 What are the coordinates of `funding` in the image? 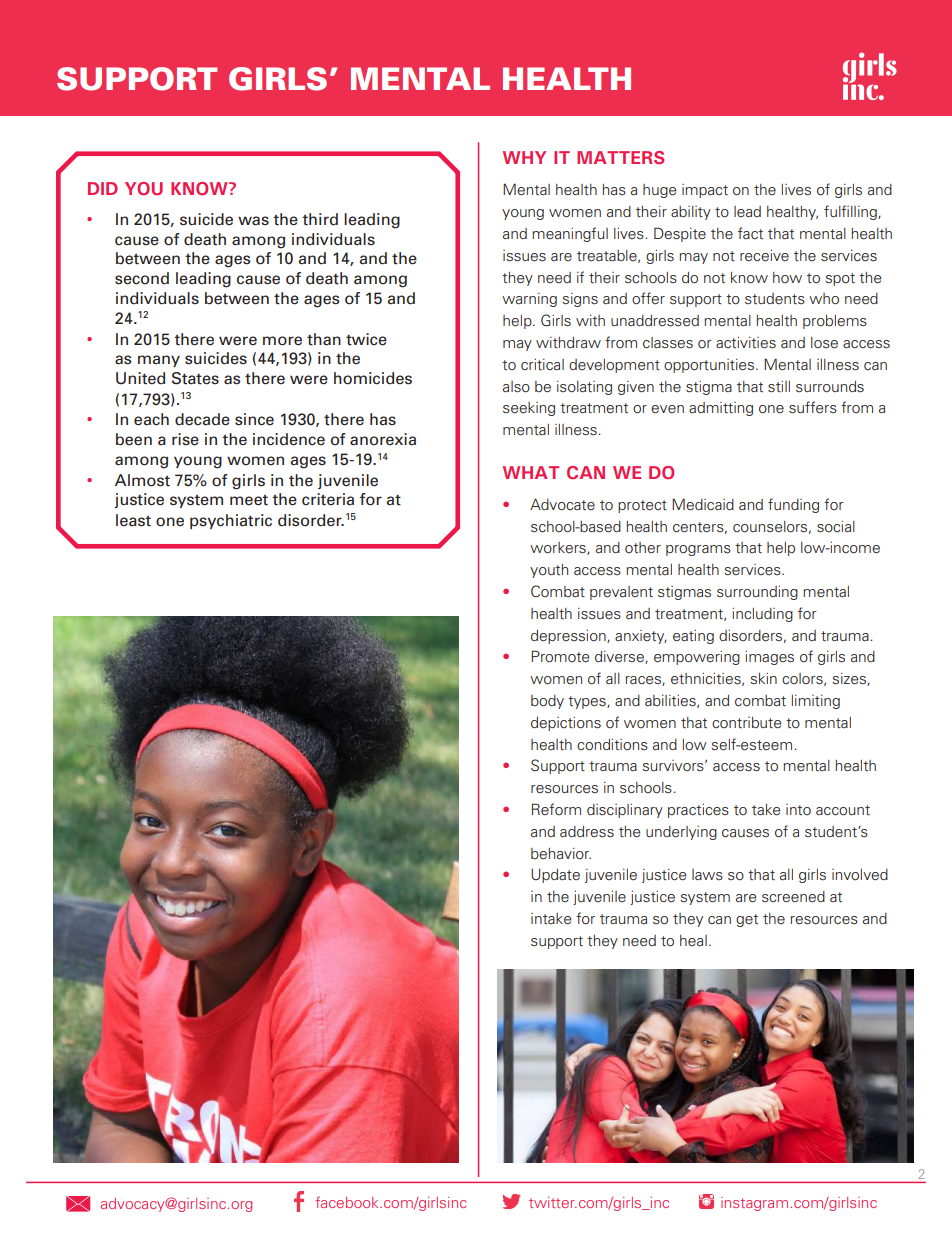 It's located at (793, 505).
